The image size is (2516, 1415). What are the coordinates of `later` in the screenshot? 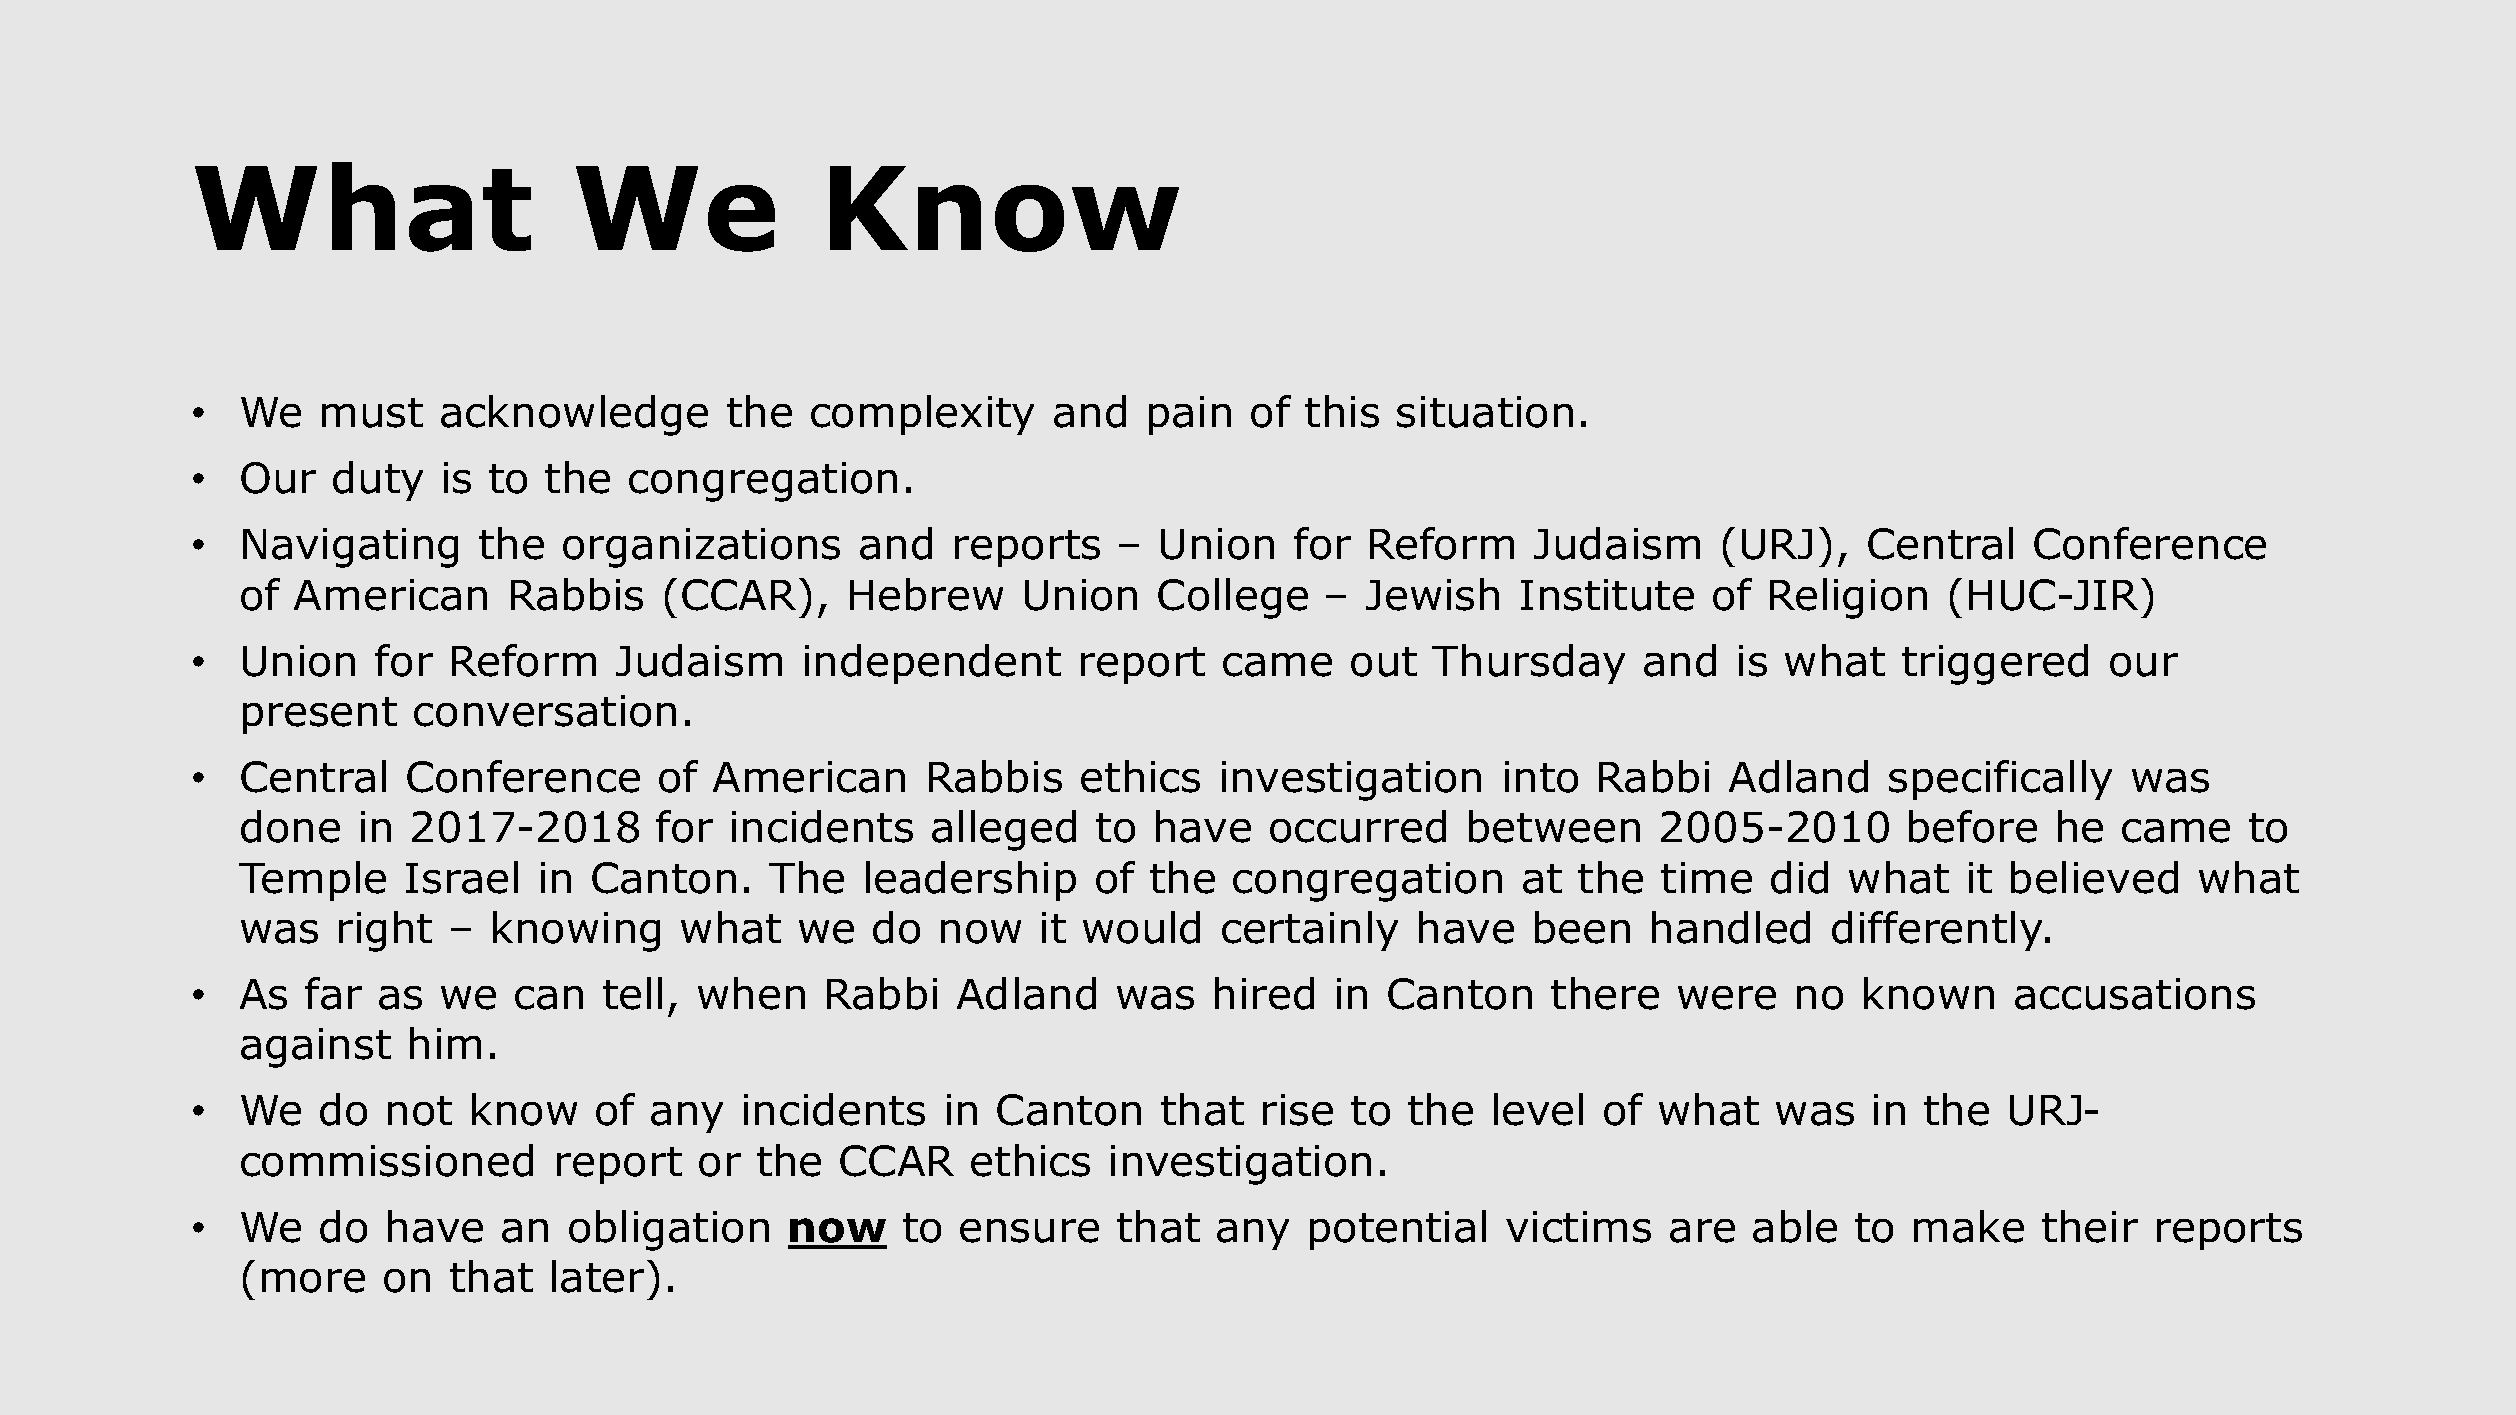 It's located at (598, 1276).
